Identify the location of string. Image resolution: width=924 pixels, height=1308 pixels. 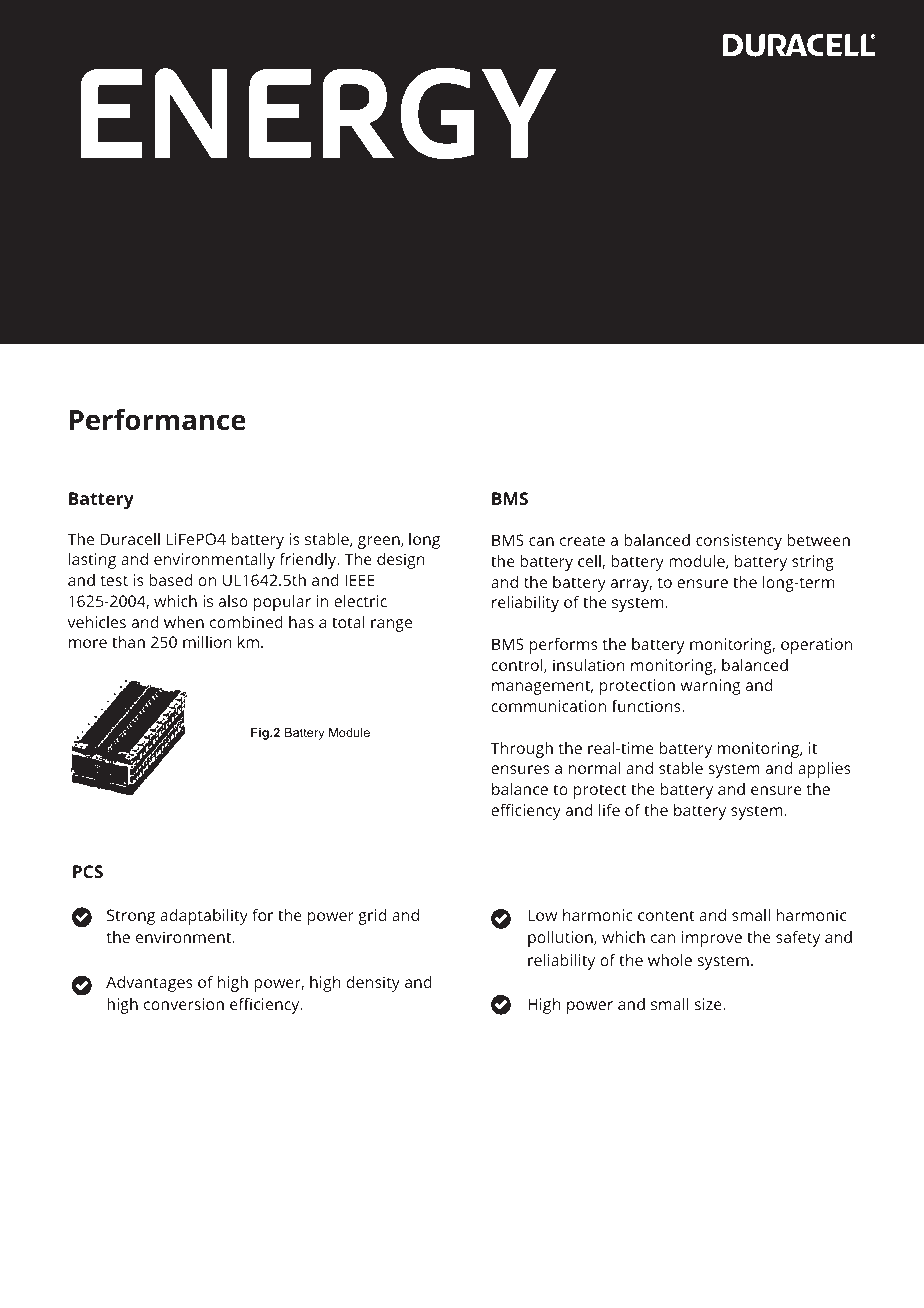
(813, 563).
